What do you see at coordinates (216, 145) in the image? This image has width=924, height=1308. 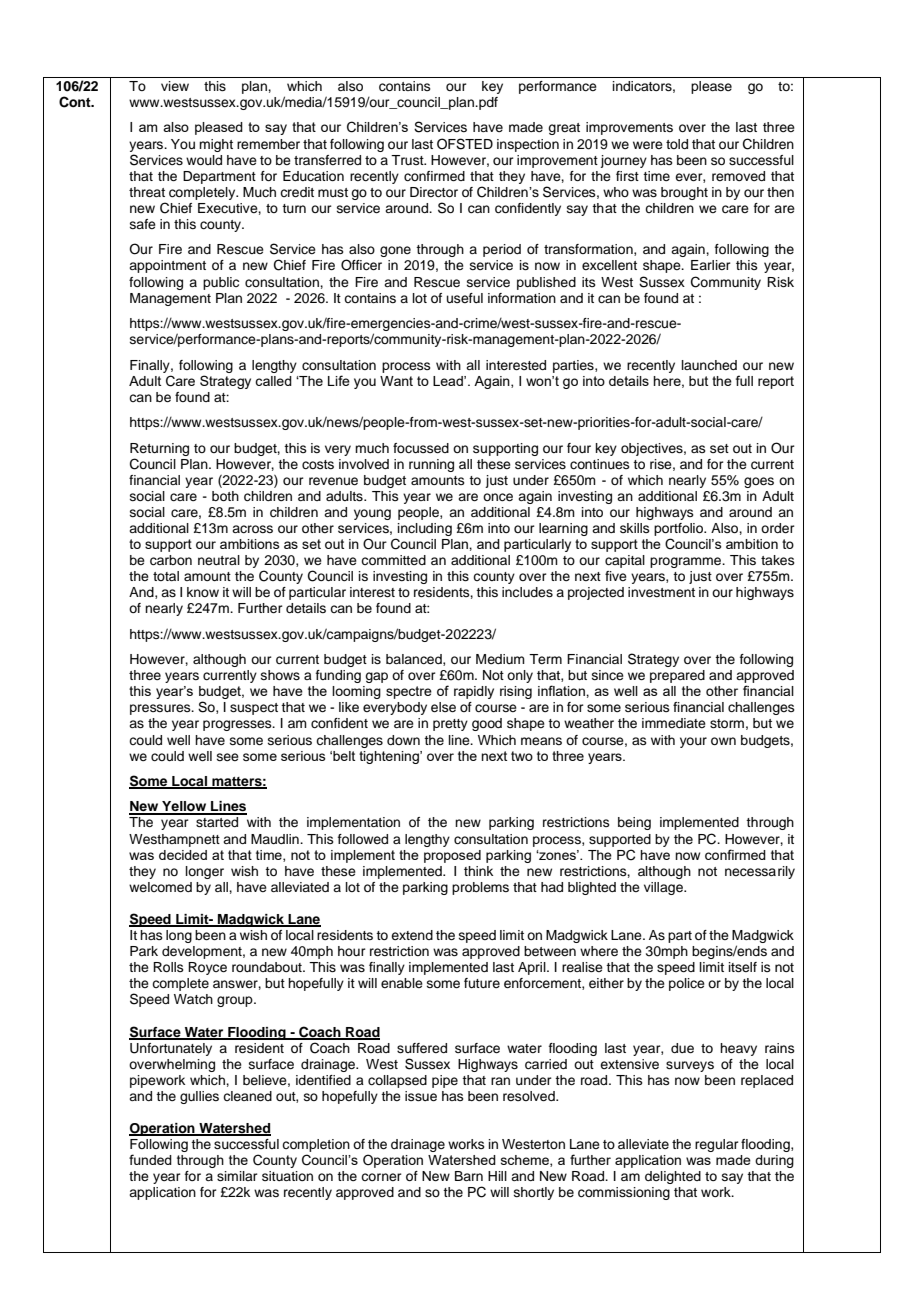 I see `might` at bounding box center [216, 145].
